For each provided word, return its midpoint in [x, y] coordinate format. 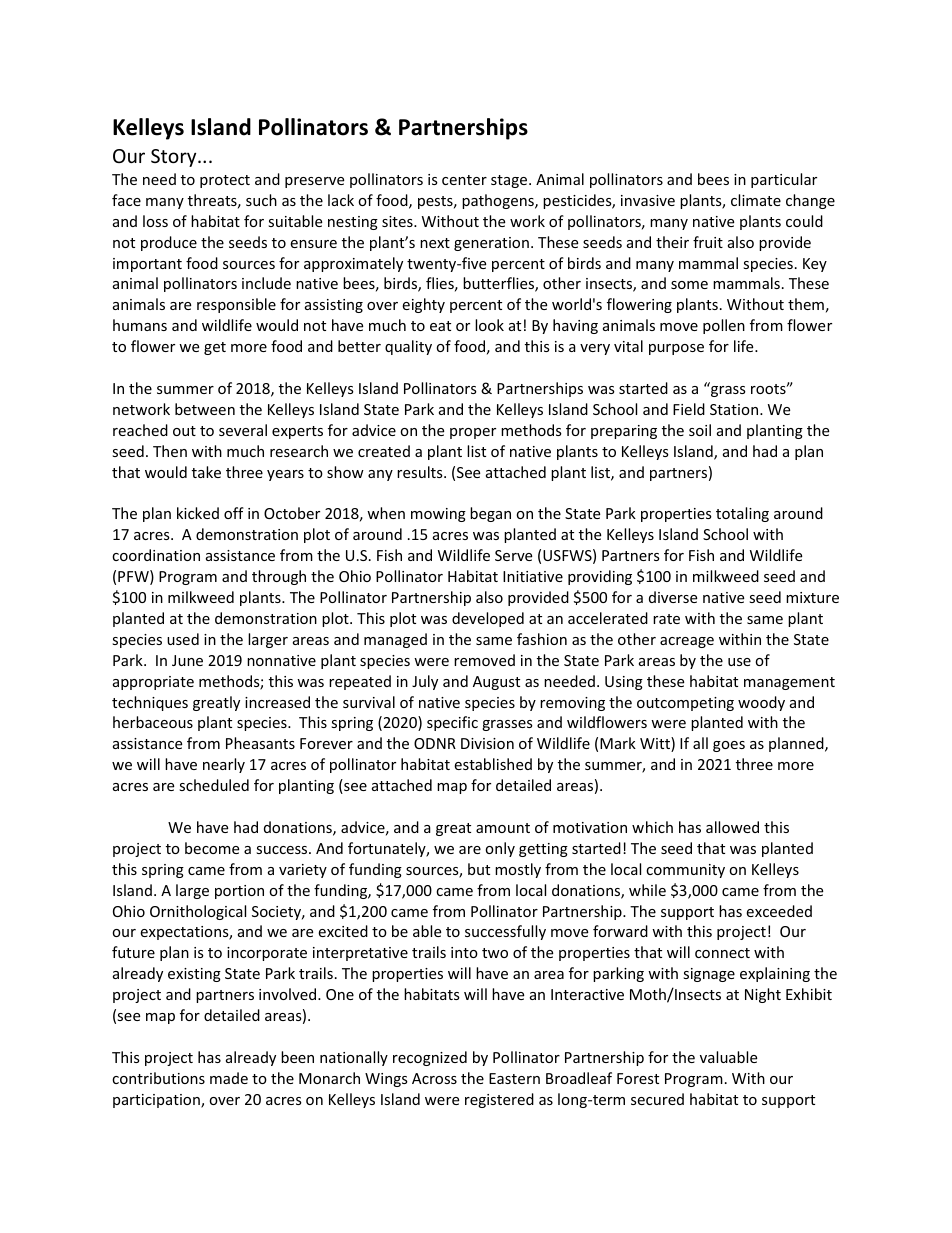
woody [761, 703]
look [489, 325]
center [464, 180]
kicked [198, 513]
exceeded [779, 911]
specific [452, 723]
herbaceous [153, 722]
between [205, 409]
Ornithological [198, 912]
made [229, 1078]
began [490, 514]
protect [225, 181]
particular [784, 180]
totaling [742, 514]
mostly [518, 870]
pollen [724, 326]
